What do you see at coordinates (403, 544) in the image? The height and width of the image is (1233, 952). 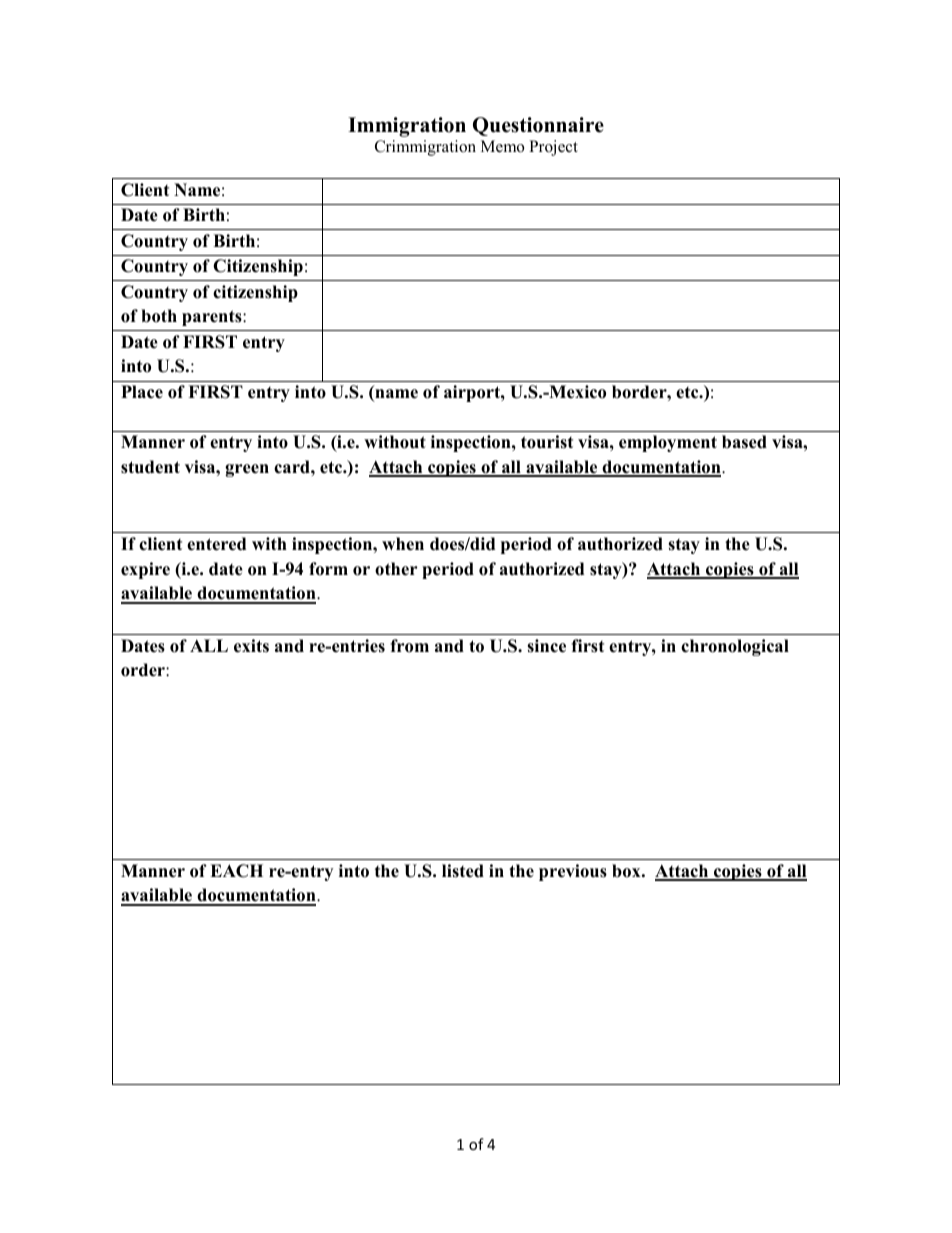 I see `when` at bounding box center [403, 544].
